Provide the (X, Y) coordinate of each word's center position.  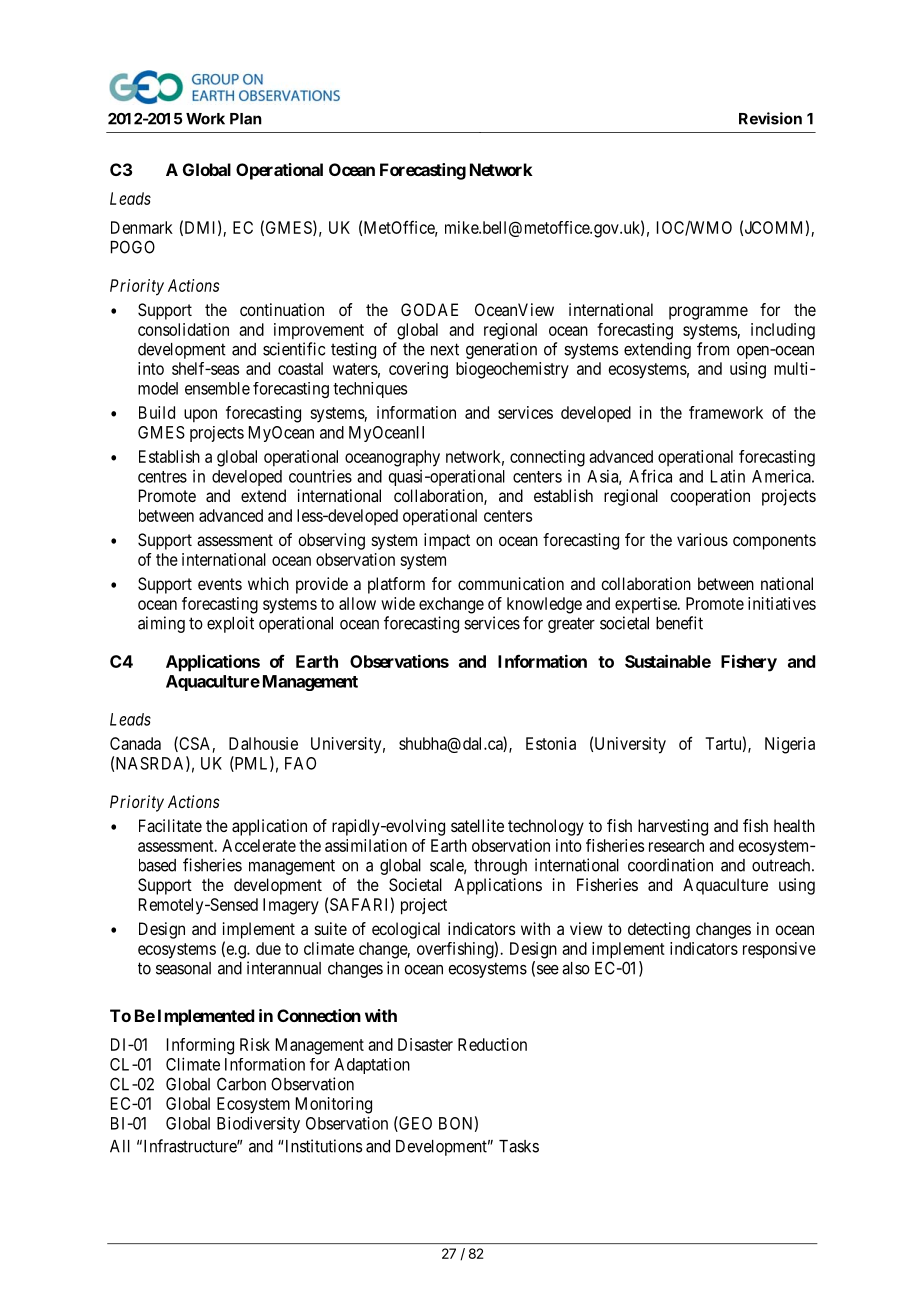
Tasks (519, 1146)
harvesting (673, 827)
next (445, 349)
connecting (547, 458)
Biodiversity (258, 1124)
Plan (246, 119)
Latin (728, 476)
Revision (770, 118)
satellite (477, 825)
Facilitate (170, 825)
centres (162, 477)
